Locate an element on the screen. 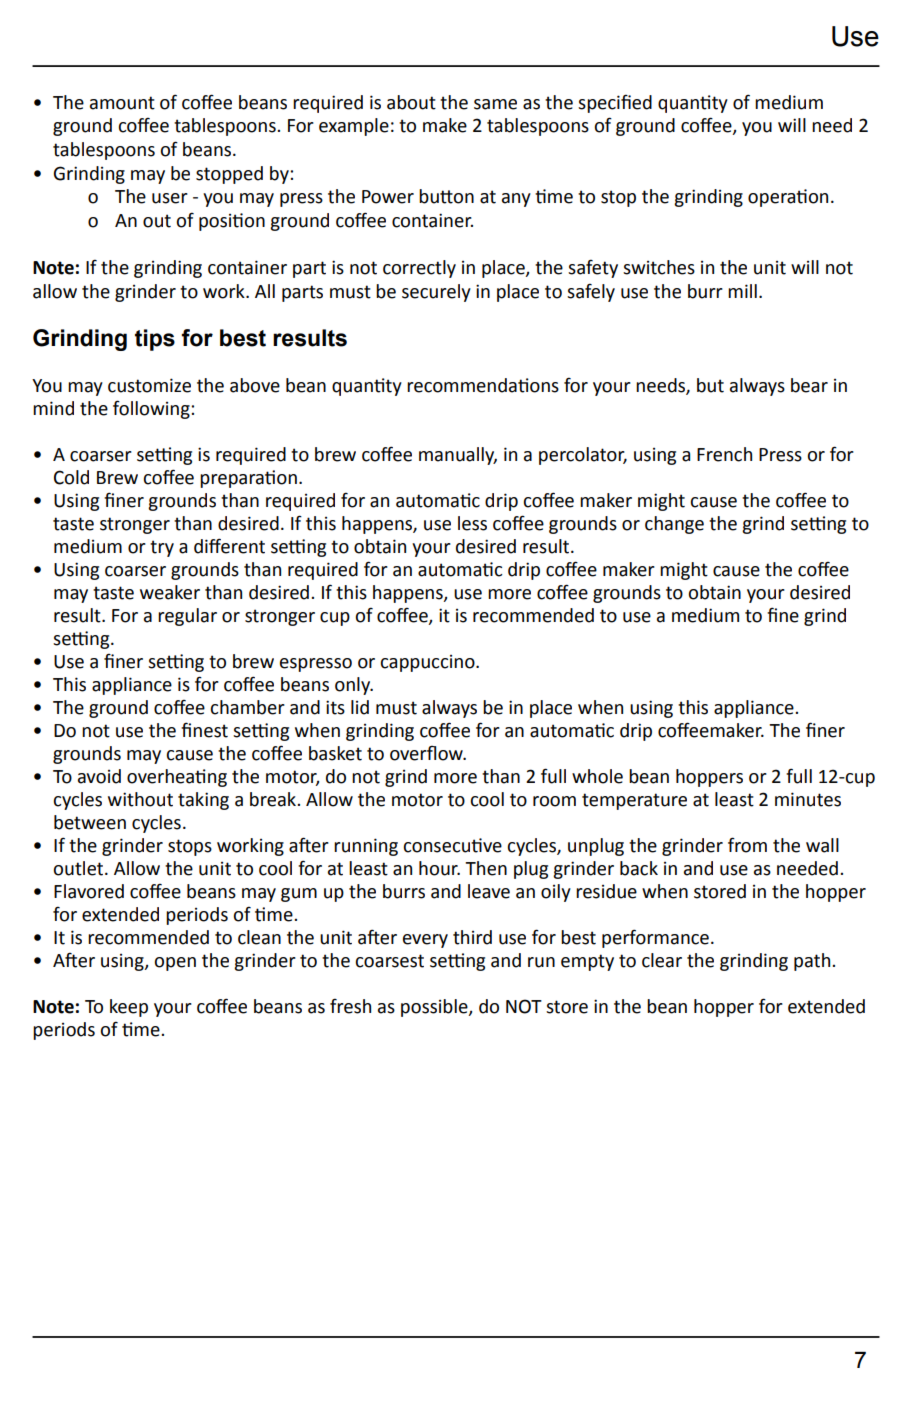  less is located at coordinates (472, 523).
